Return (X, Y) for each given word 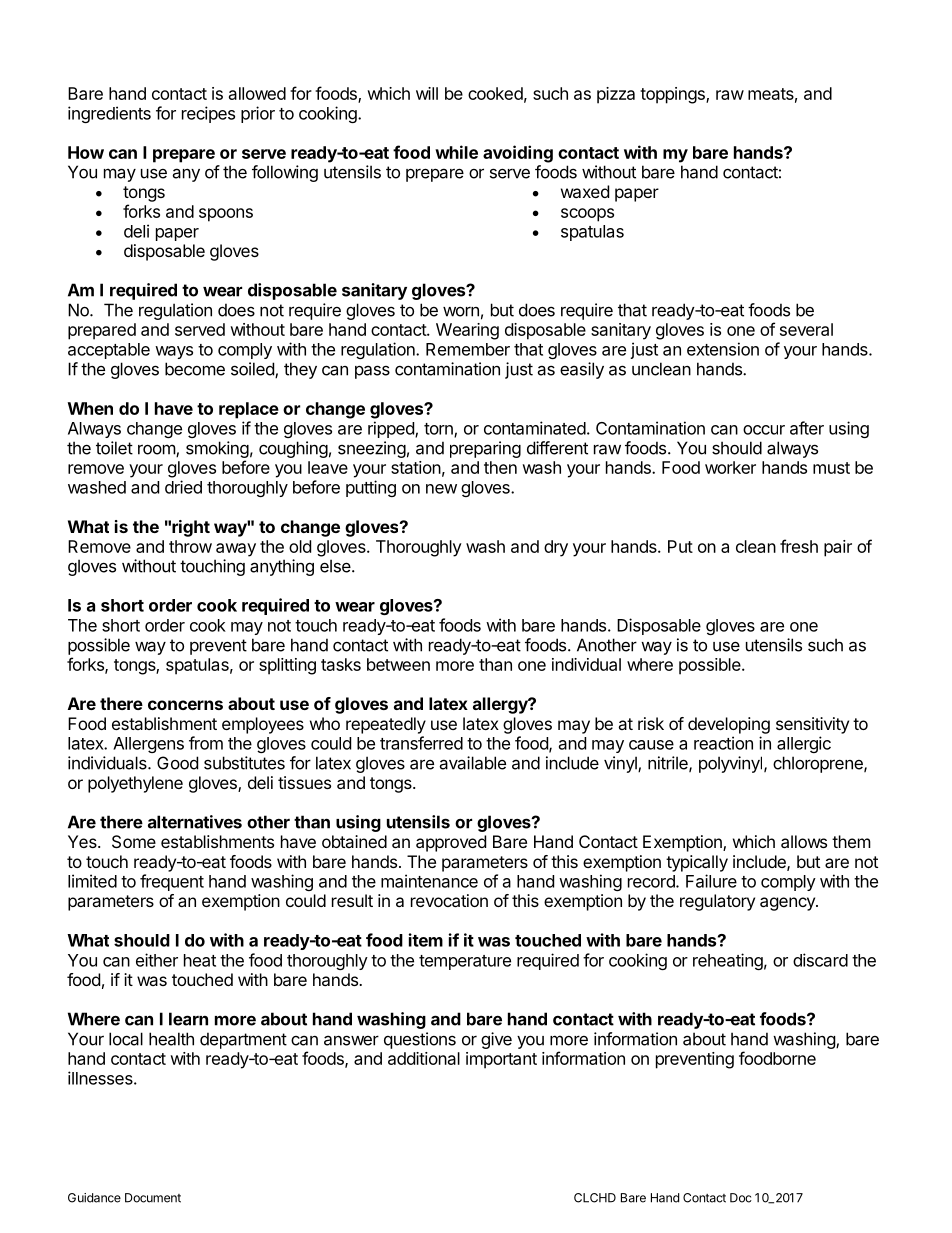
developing (729, 725)
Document (153, 1198)
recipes (208, 114)
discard (820, 960)
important (501, 1060)
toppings (673, 95)
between (398, 664)
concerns (185, 705)
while (456, 152)
